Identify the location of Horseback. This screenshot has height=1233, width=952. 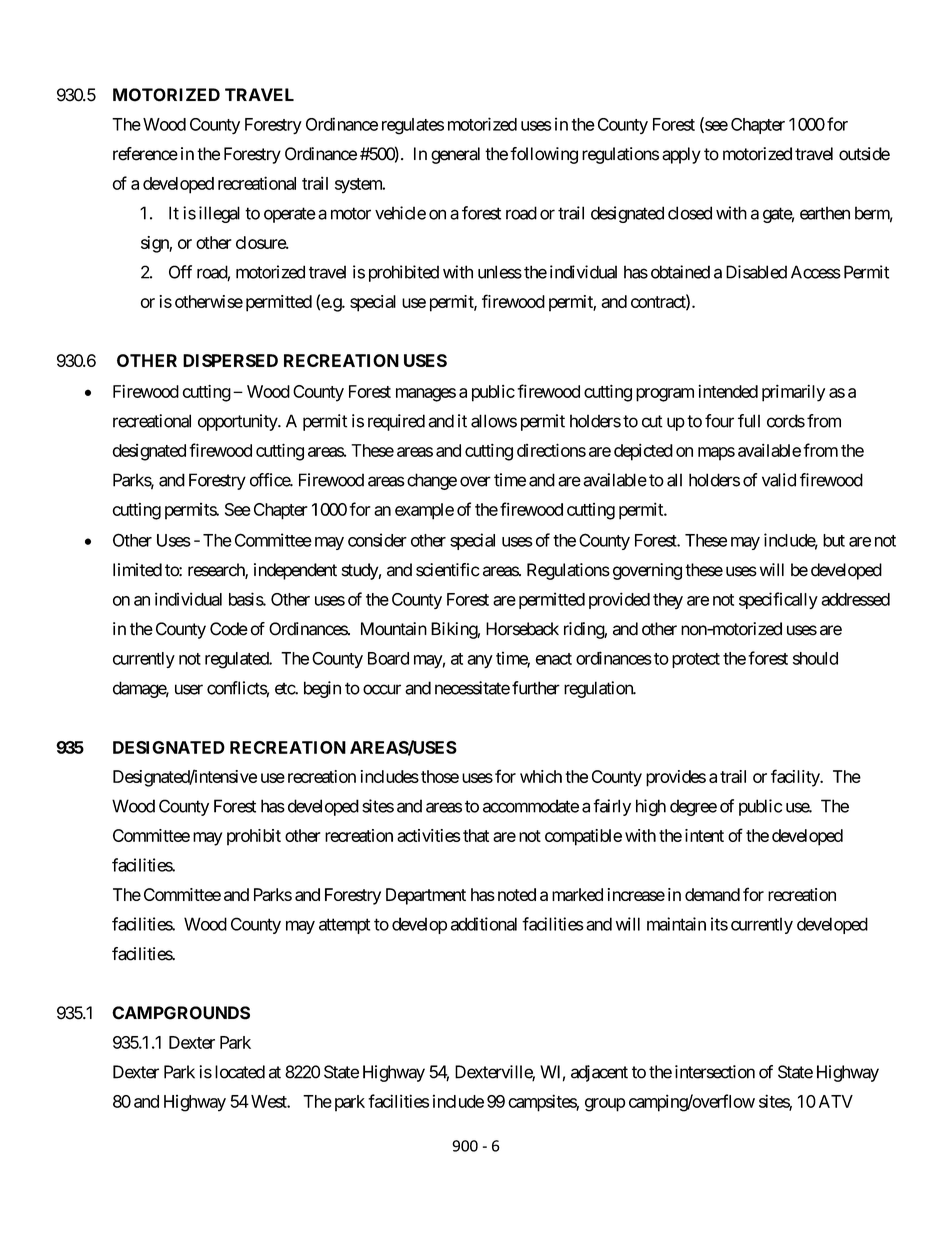
(522, 629).
